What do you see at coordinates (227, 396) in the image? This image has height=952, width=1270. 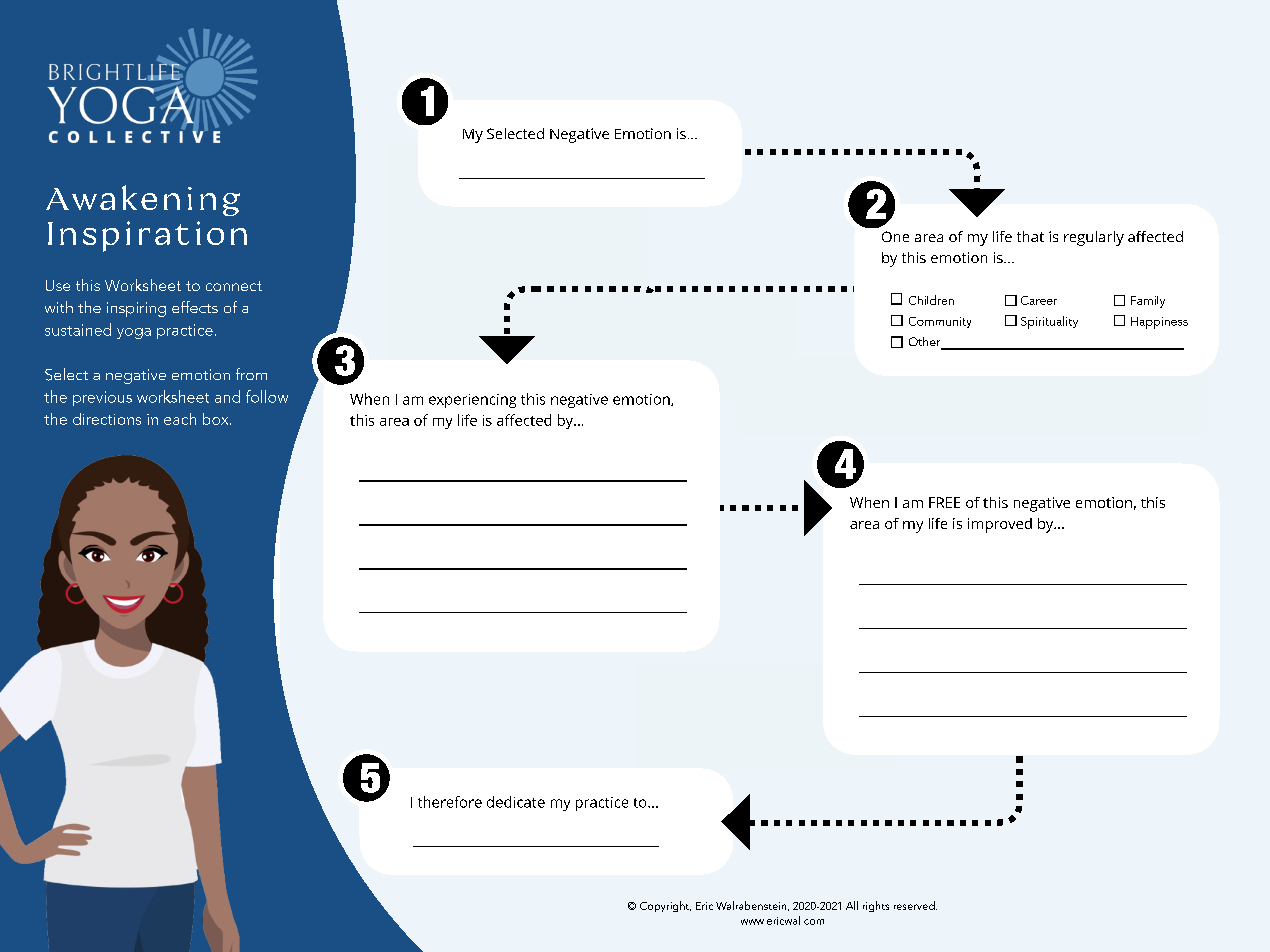 I see `and` at bounding box center [227, 396].
